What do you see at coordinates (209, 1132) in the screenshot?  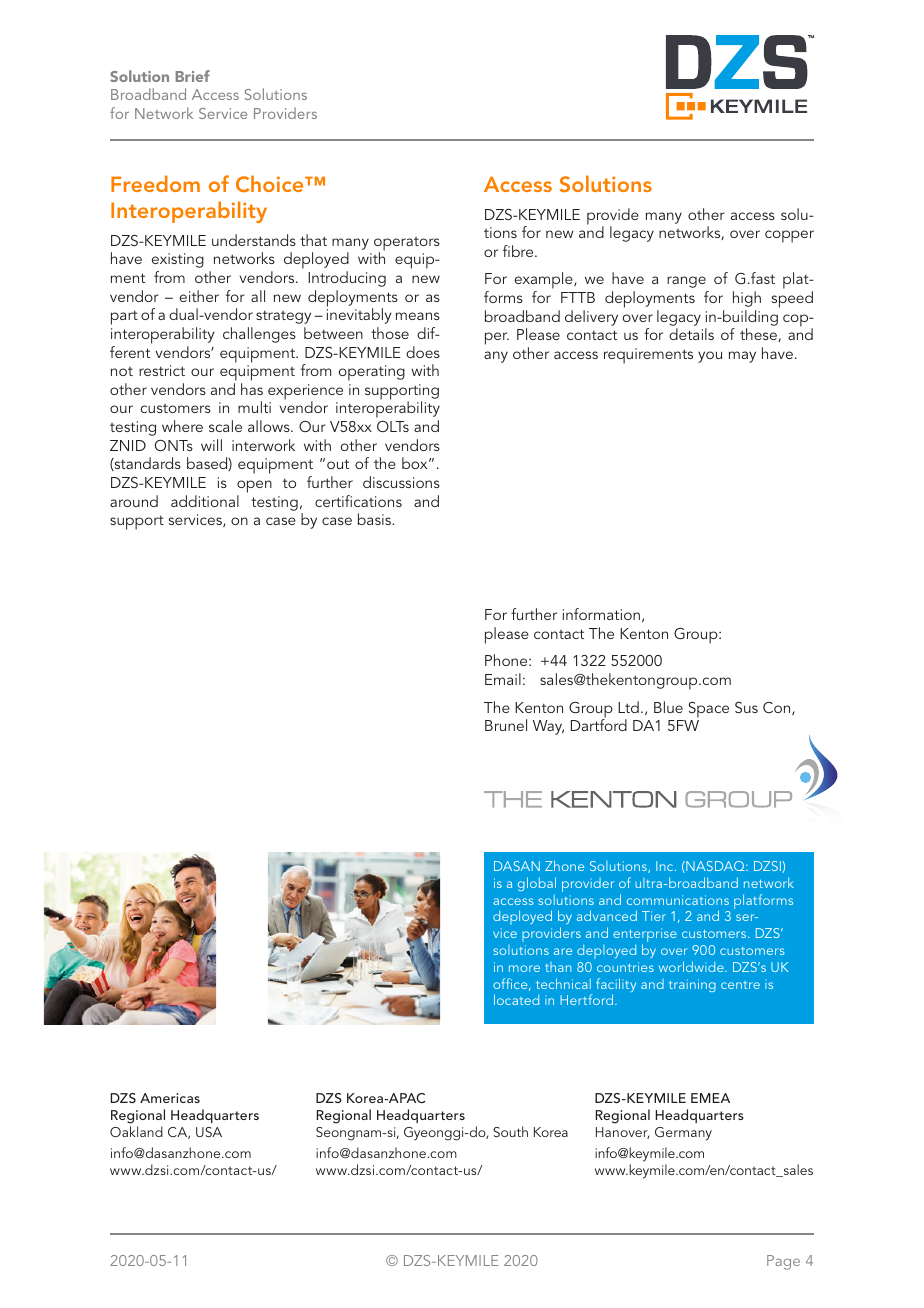 I see `USA` at bounding box center [209, 1132].
